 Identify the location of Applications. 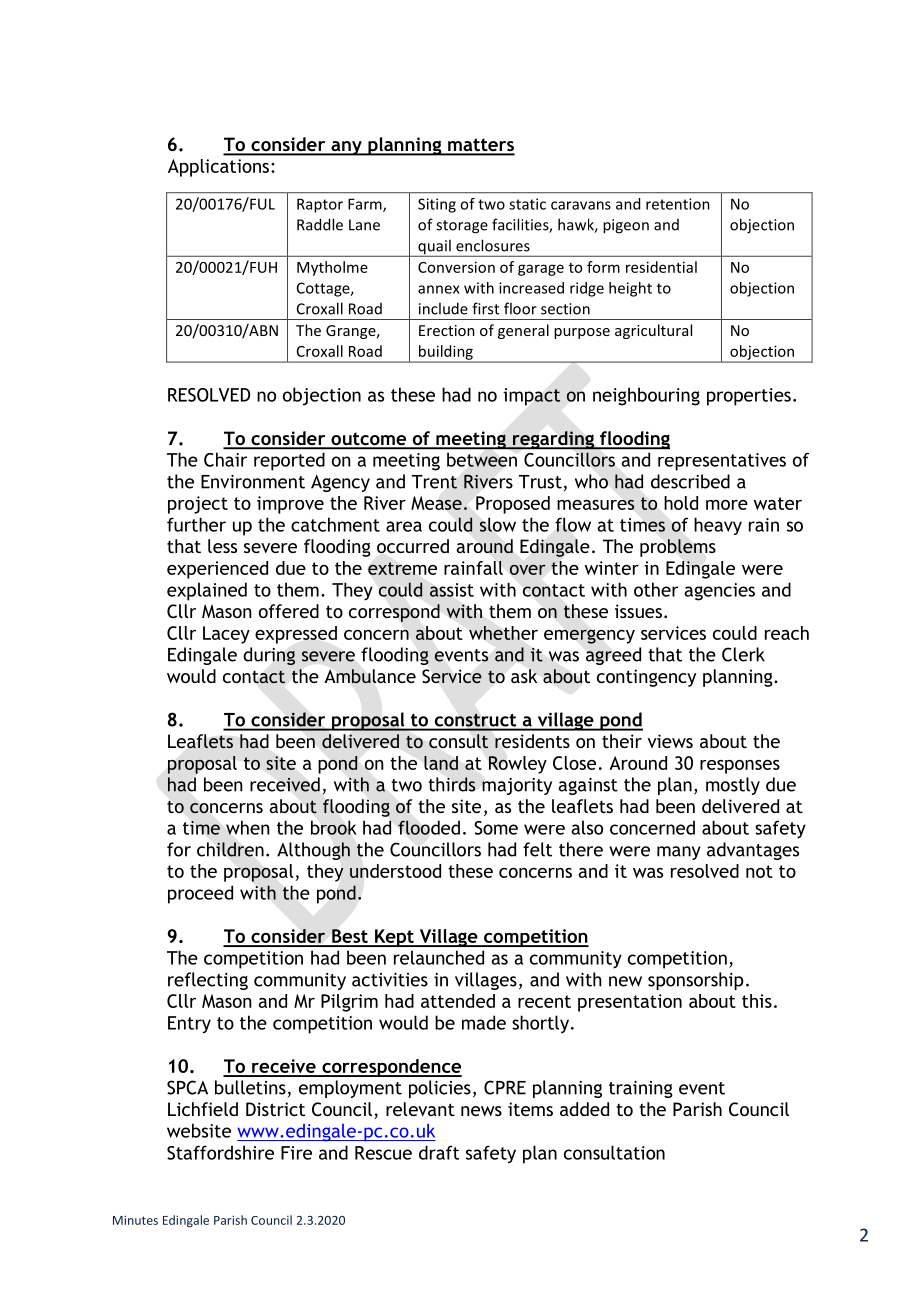
(218, 168).
